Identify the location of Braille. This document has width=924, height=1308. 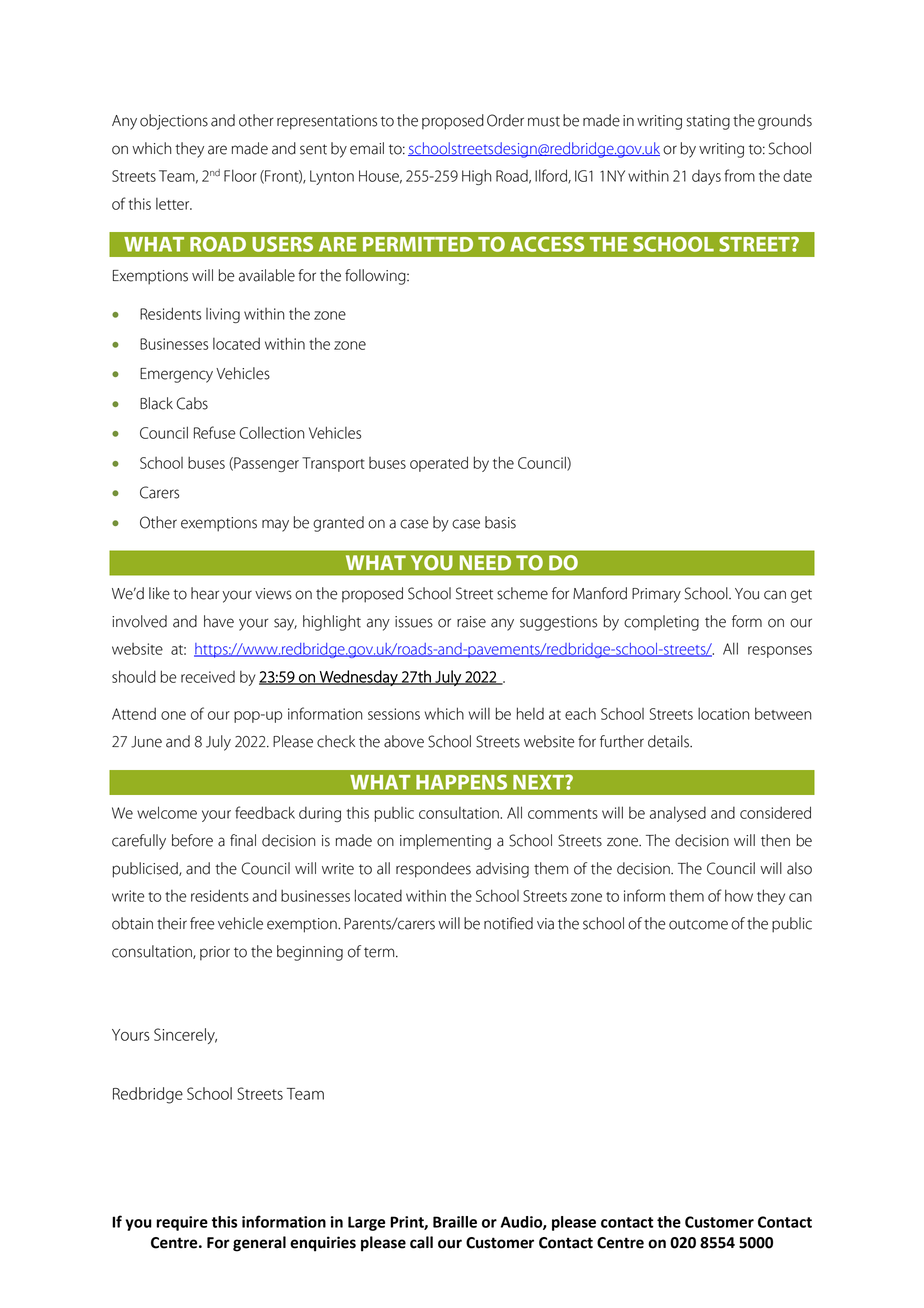
(455, 1222).
